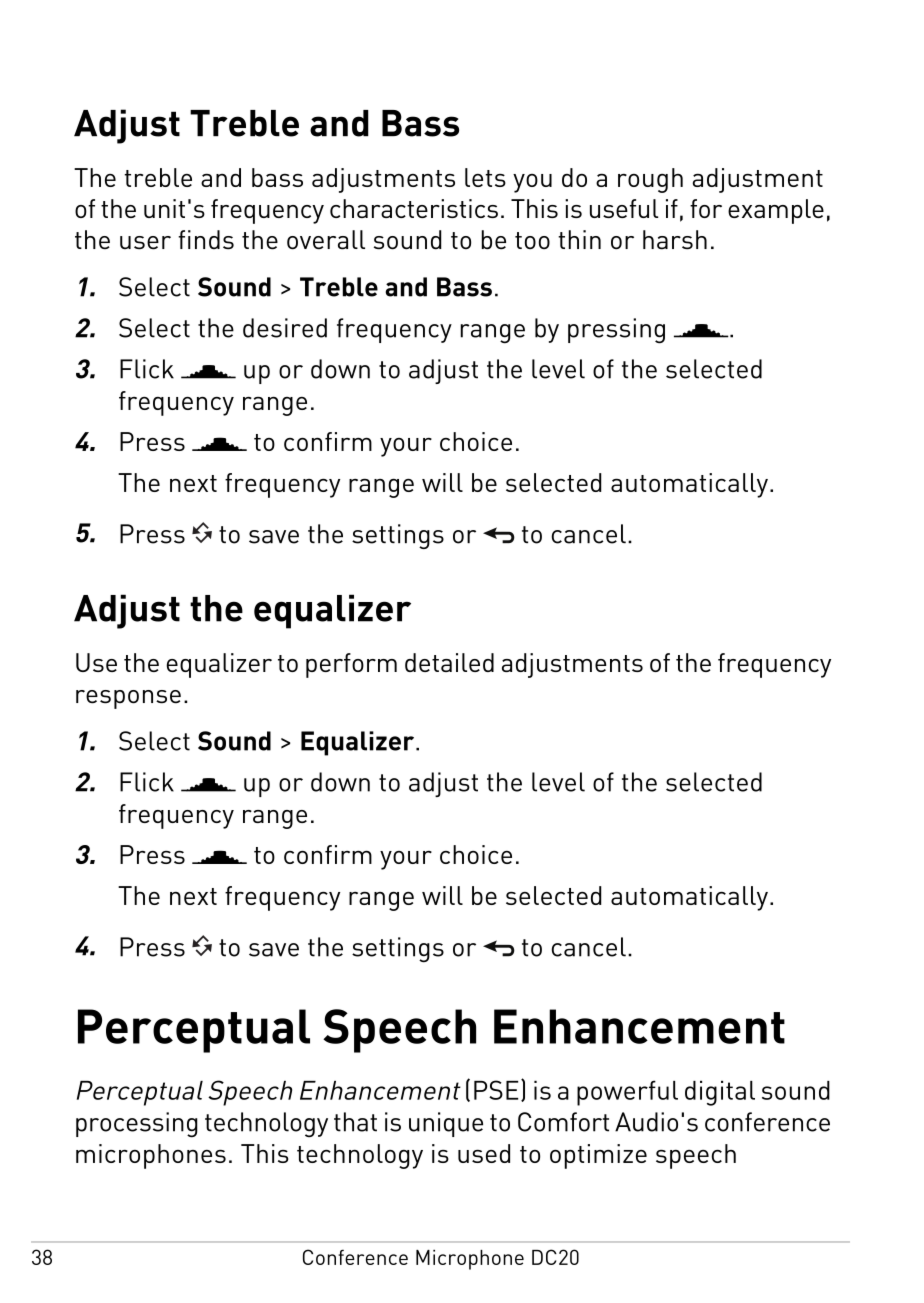 Image resolution: width=924 pixels, height=1303 pixels. I want to click on processing, so click(137, 1125).
